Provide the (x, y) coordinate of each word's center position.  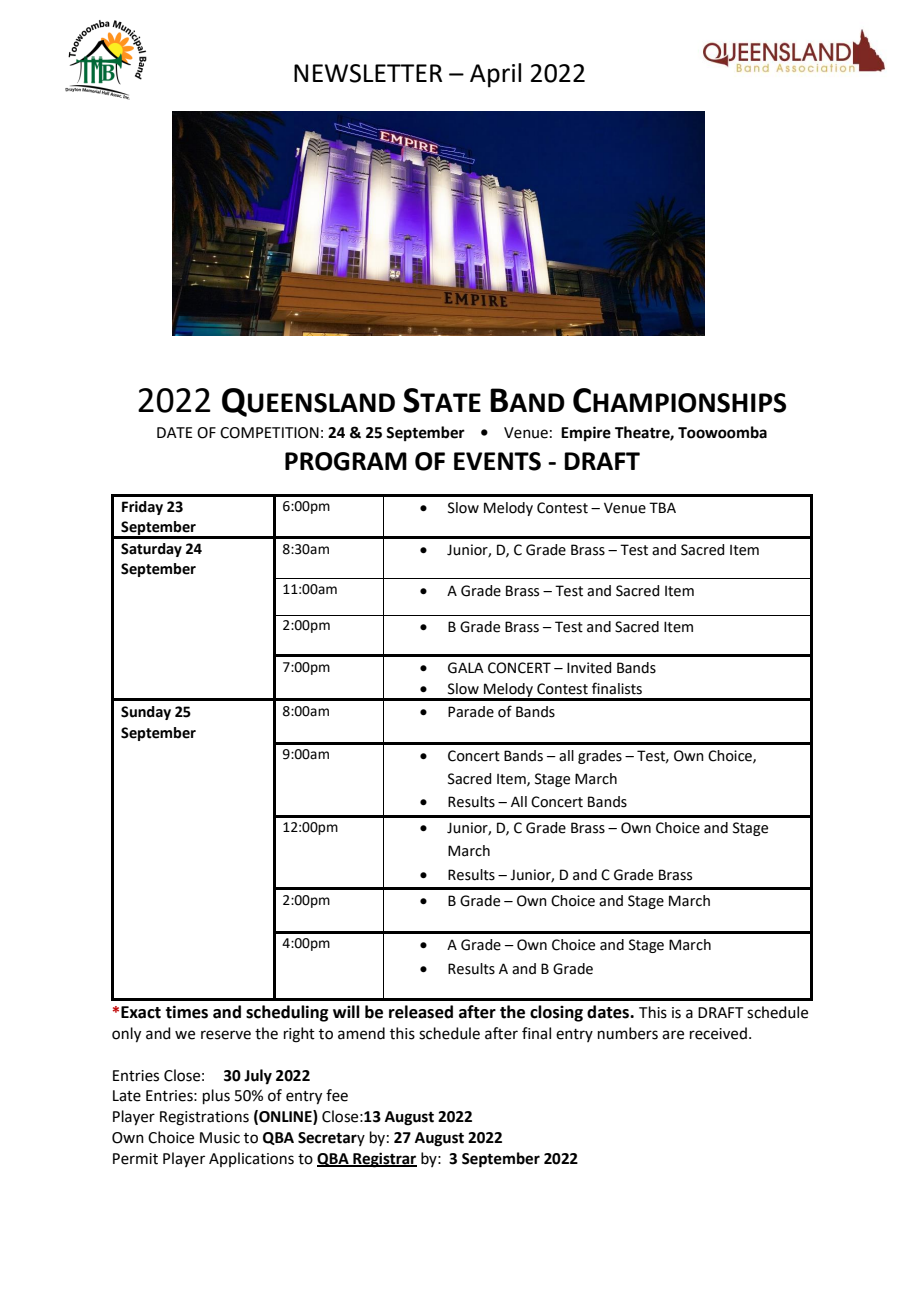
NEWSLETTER (368, 73)
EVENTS (497, 461)
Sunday (146, 713)
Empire (586, 434)
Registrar (384, 1160)
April (495, 75)
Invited (589, 668)
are (673, 1035)
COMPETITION (269, 433)
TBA (662, 507)
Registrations (204, 1118)
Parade (471, 712)
